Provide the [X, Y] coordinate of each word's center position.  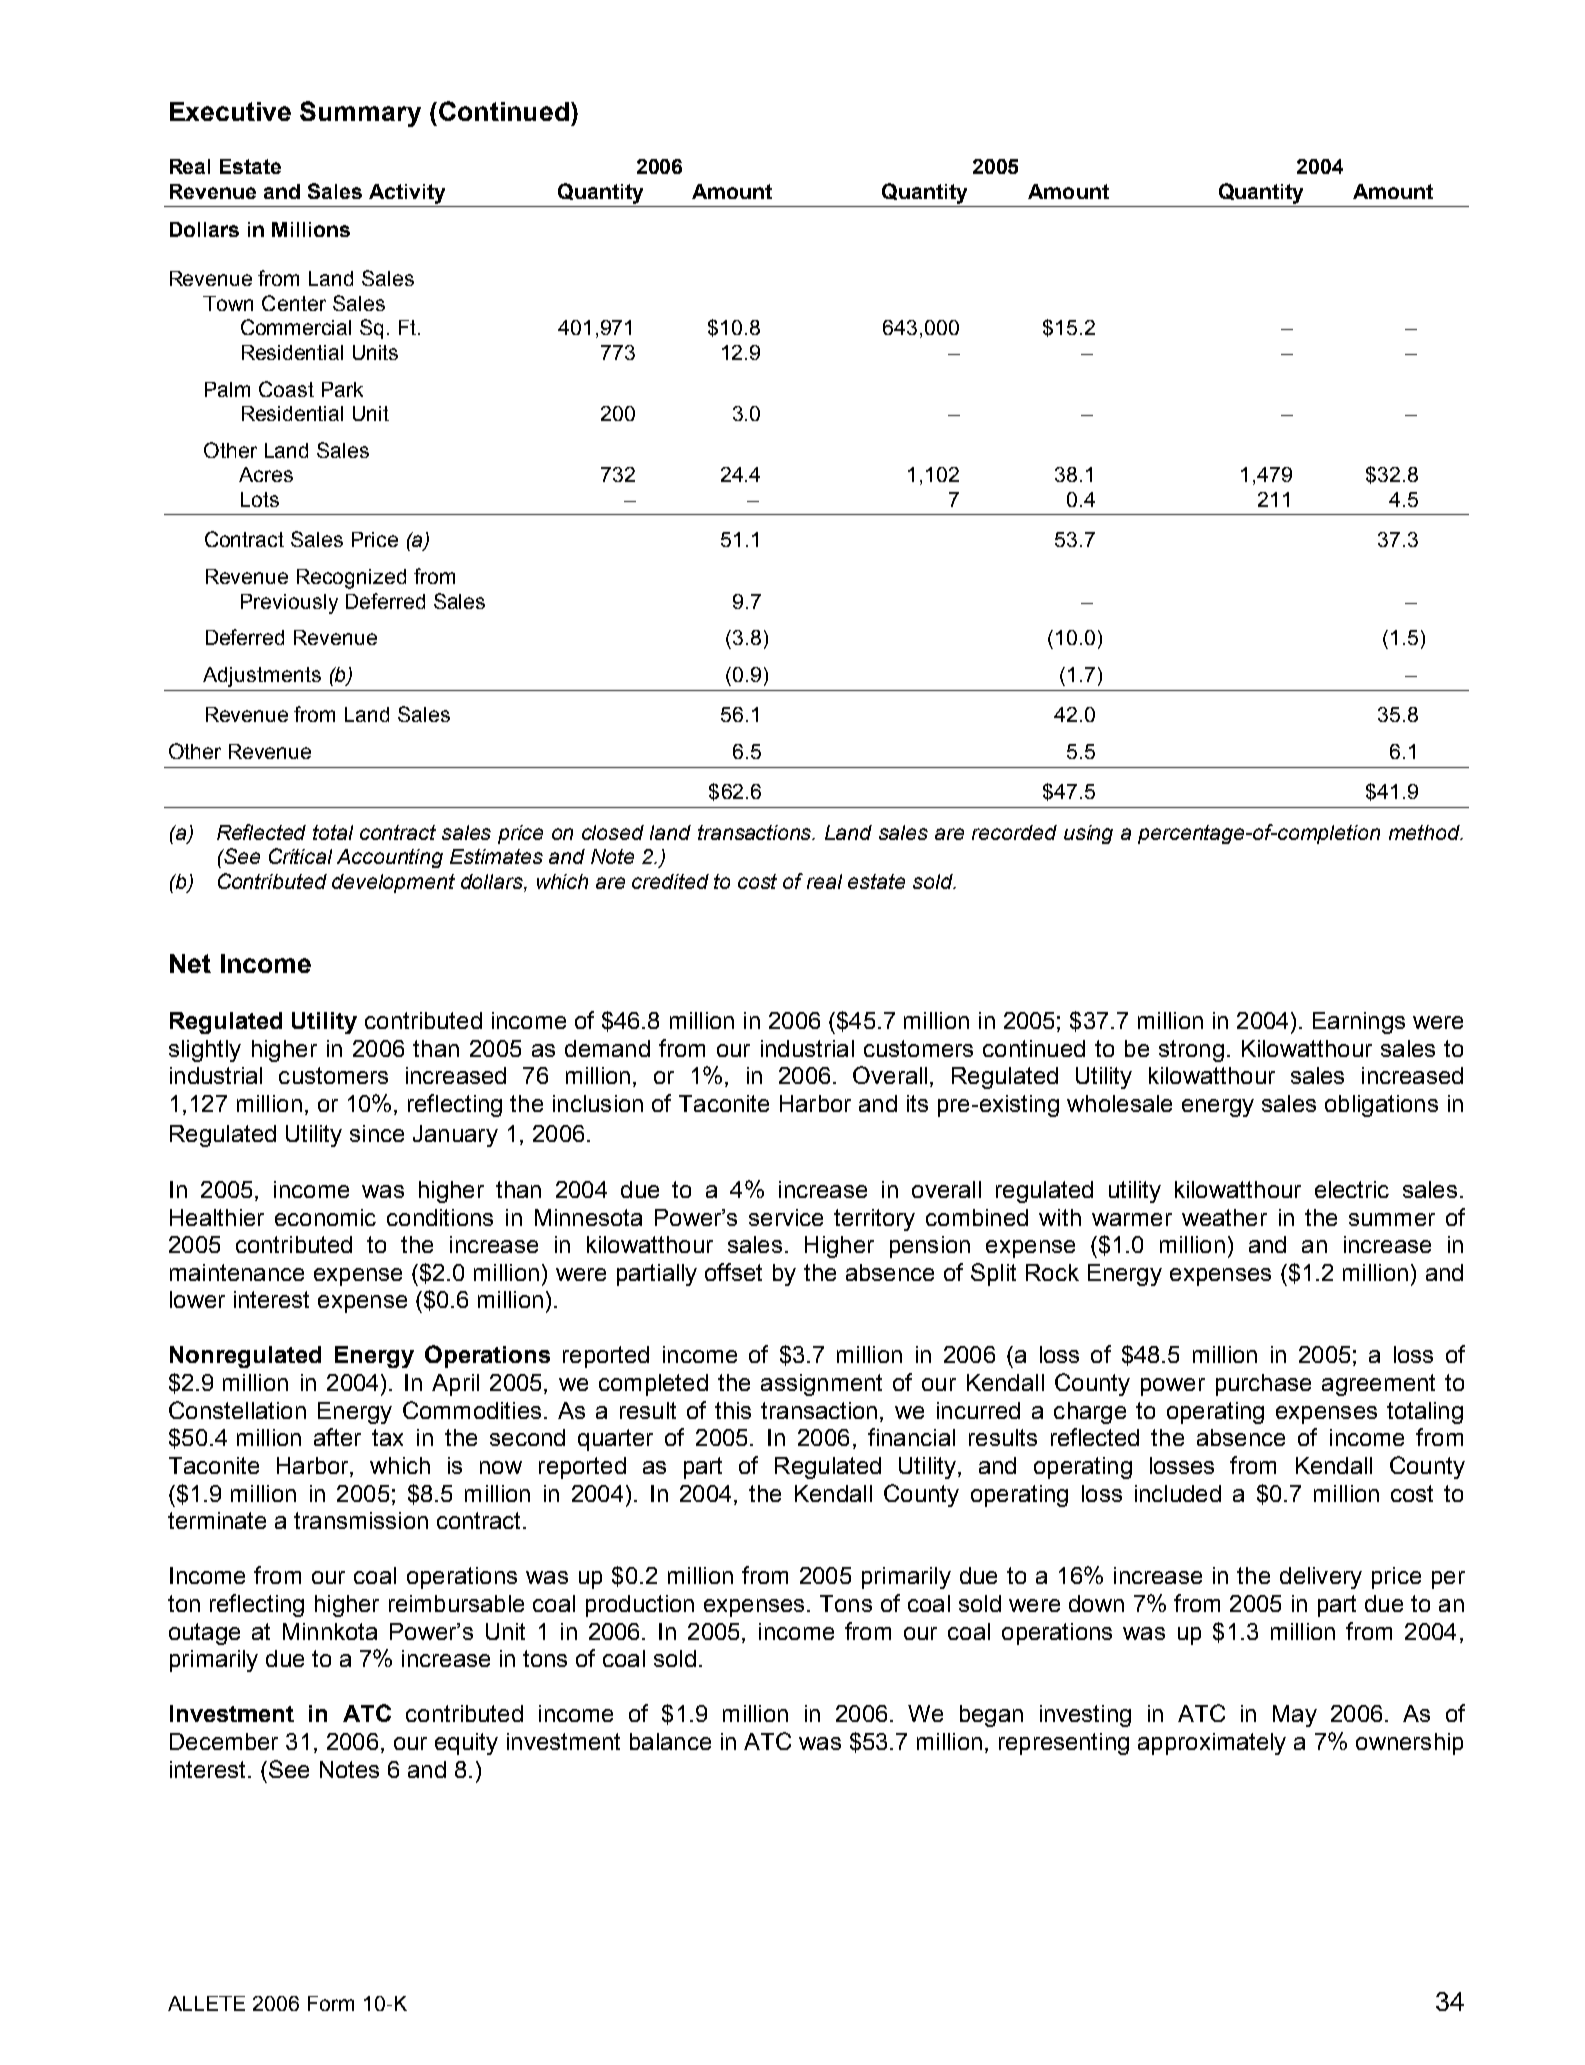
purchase [1263, 1385]
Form [331, 2003]
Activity [407, 194]
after [337, 1437]
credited [670, 881]
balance [670, 1741]
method [1425, 832]
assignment [821, 1385]
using [1088, 834]
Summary [360, 114]
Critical [300, 856]
